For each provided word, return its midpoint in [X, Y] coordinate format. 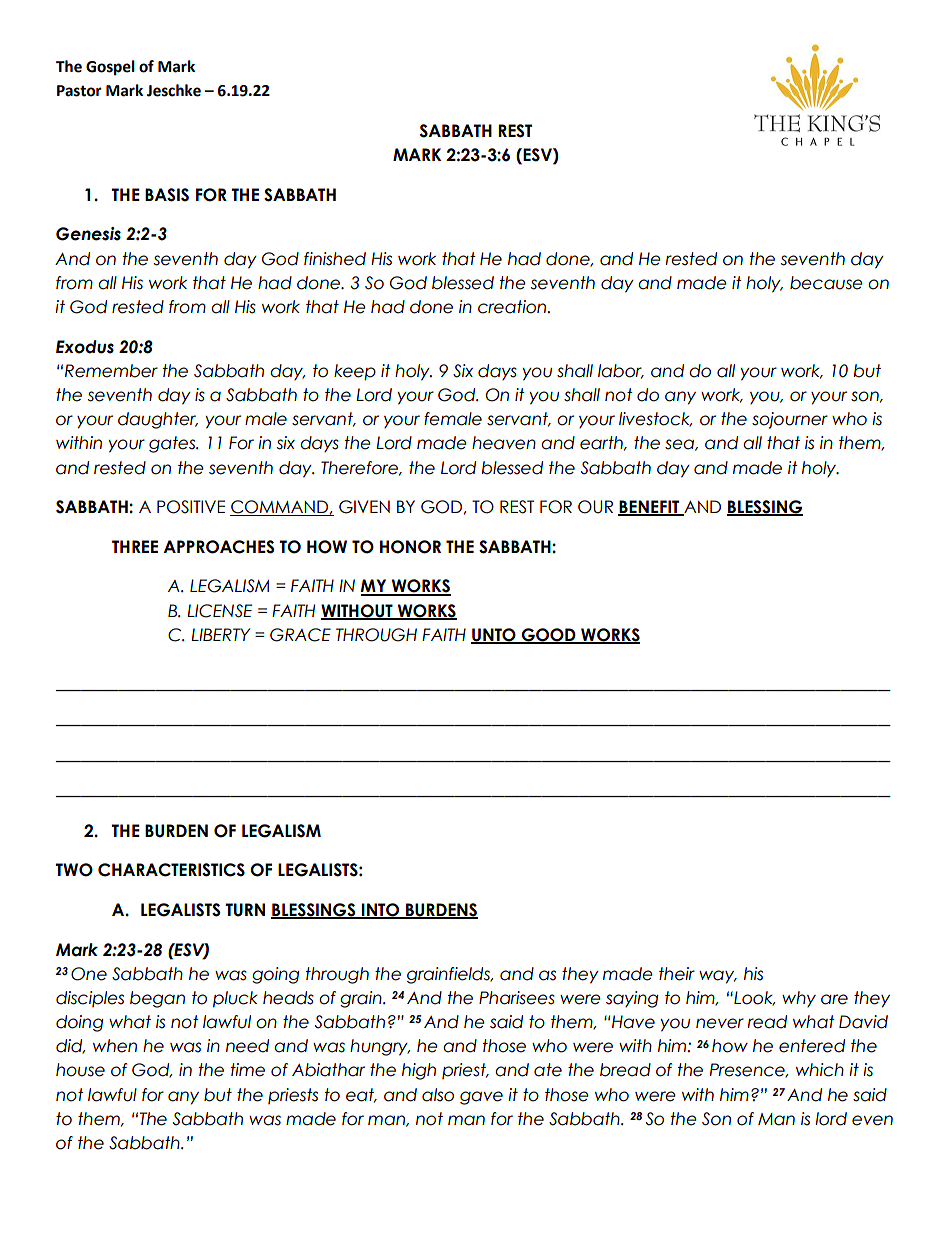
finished [335, 259]
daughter [158, 420]
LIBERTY [220, 634]
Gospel [110, 68]
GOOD [549, 636]
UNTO [494, 636]
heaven [504, 443]
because [826, 283]
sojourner [790, 420]
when [115, 1046]
